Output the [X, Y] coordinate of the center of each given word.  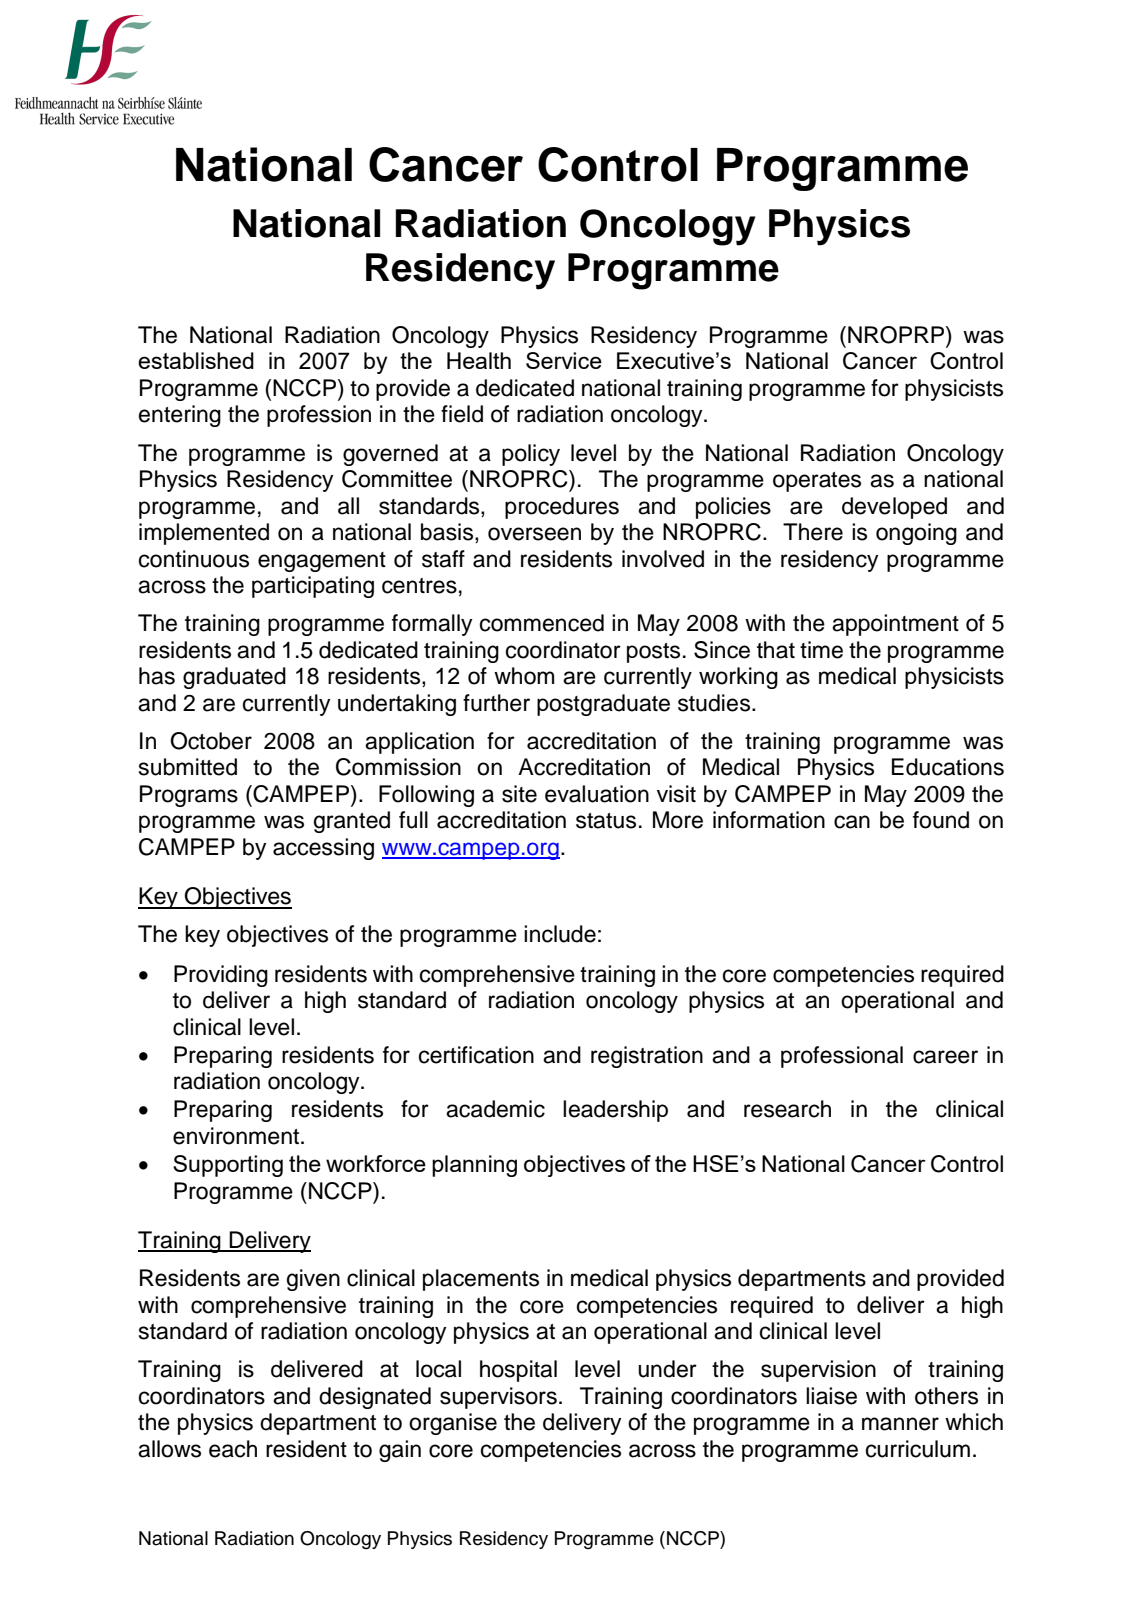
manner [900, 1424]
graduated [234, 678]
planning [474, 1166]
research [787, 1109]
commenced [542, 623]
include [560, 934]
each [233, 1449]
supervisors [498, 1398]
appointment [895, 625]
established [196, 360]
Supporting [228, 1166]
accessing [323, 849]
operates [817, 482]
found [941, 820]
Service [564, 360]
